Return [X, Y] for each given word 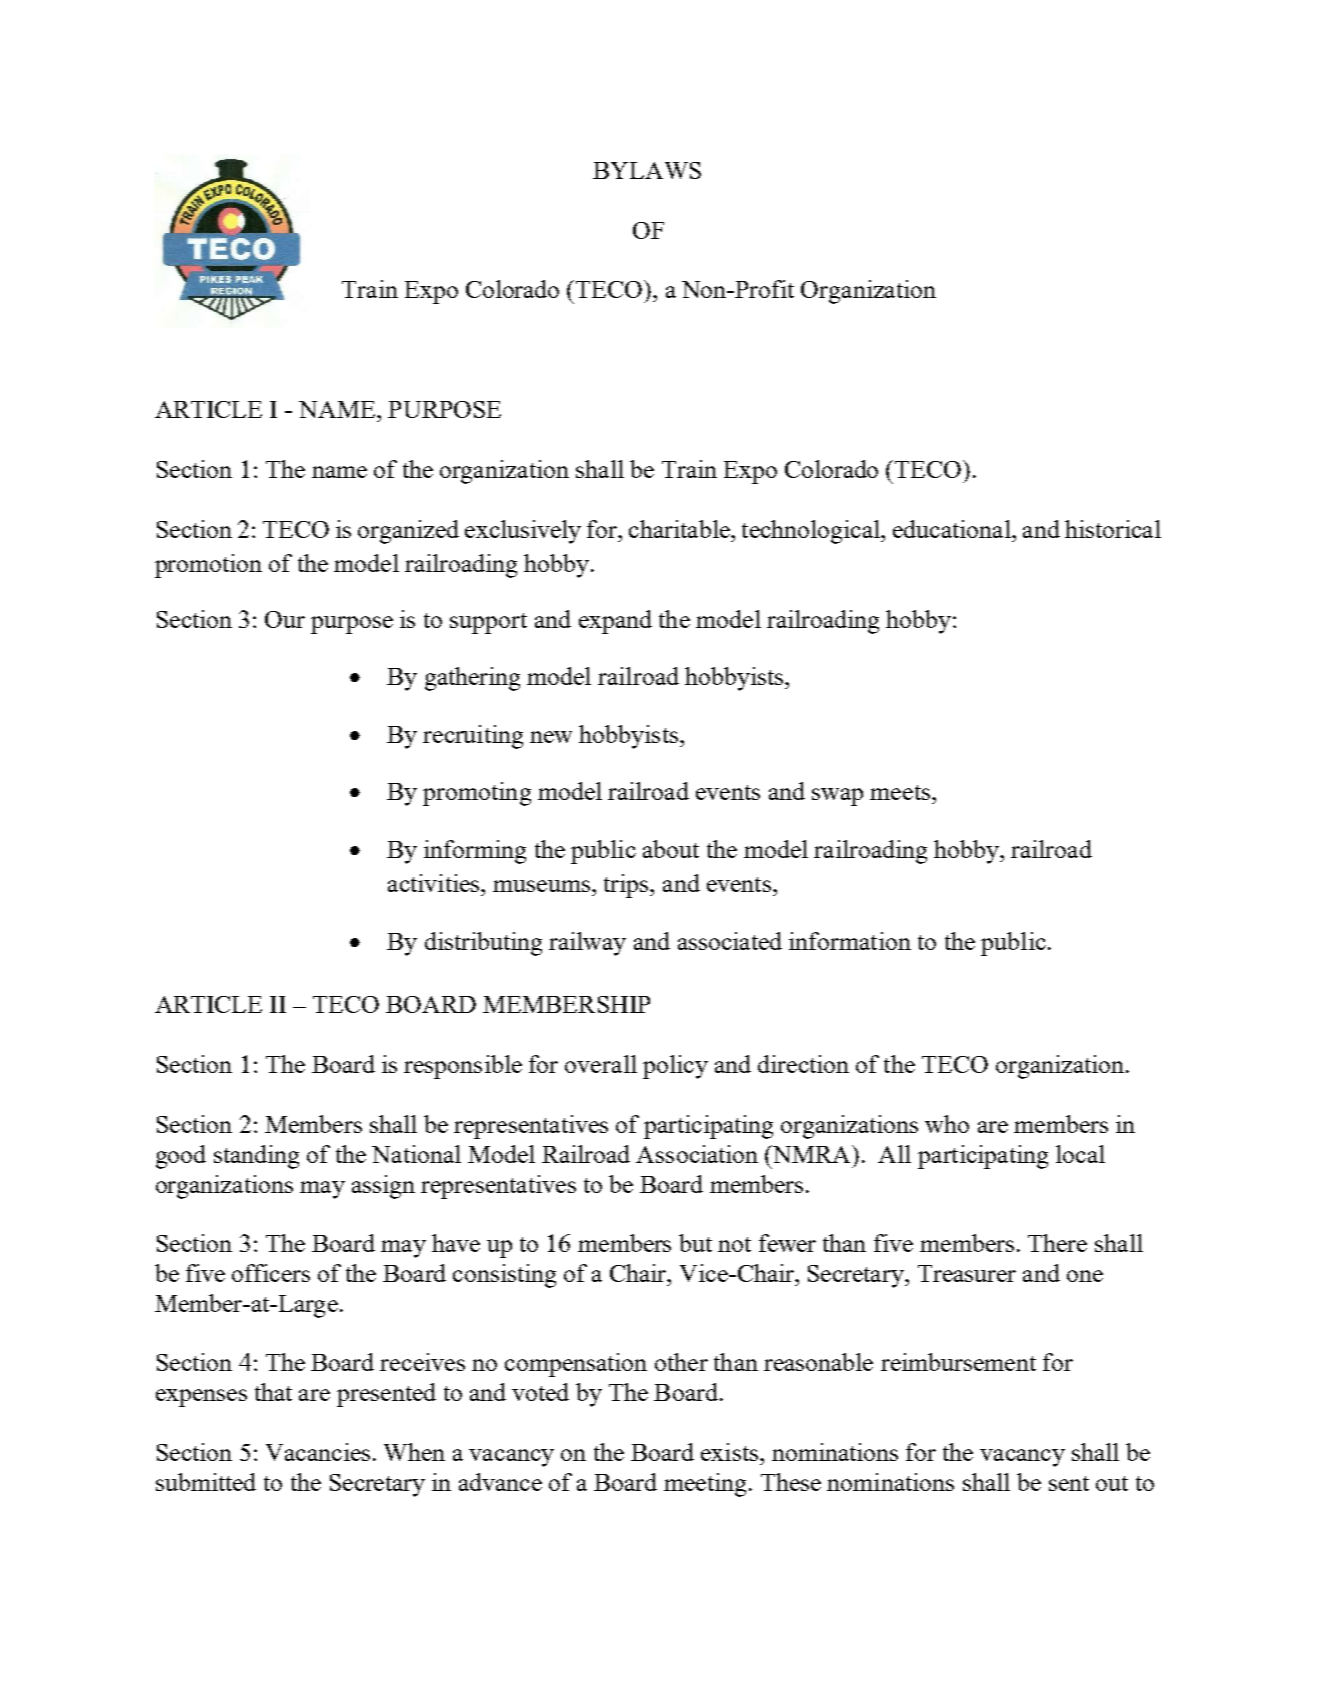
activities [435, 883]
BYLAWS [647, 170]
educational [953, 529]
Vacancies [318, 1452]
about [671, 849]
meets [900, 792]
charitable [680, 529]
